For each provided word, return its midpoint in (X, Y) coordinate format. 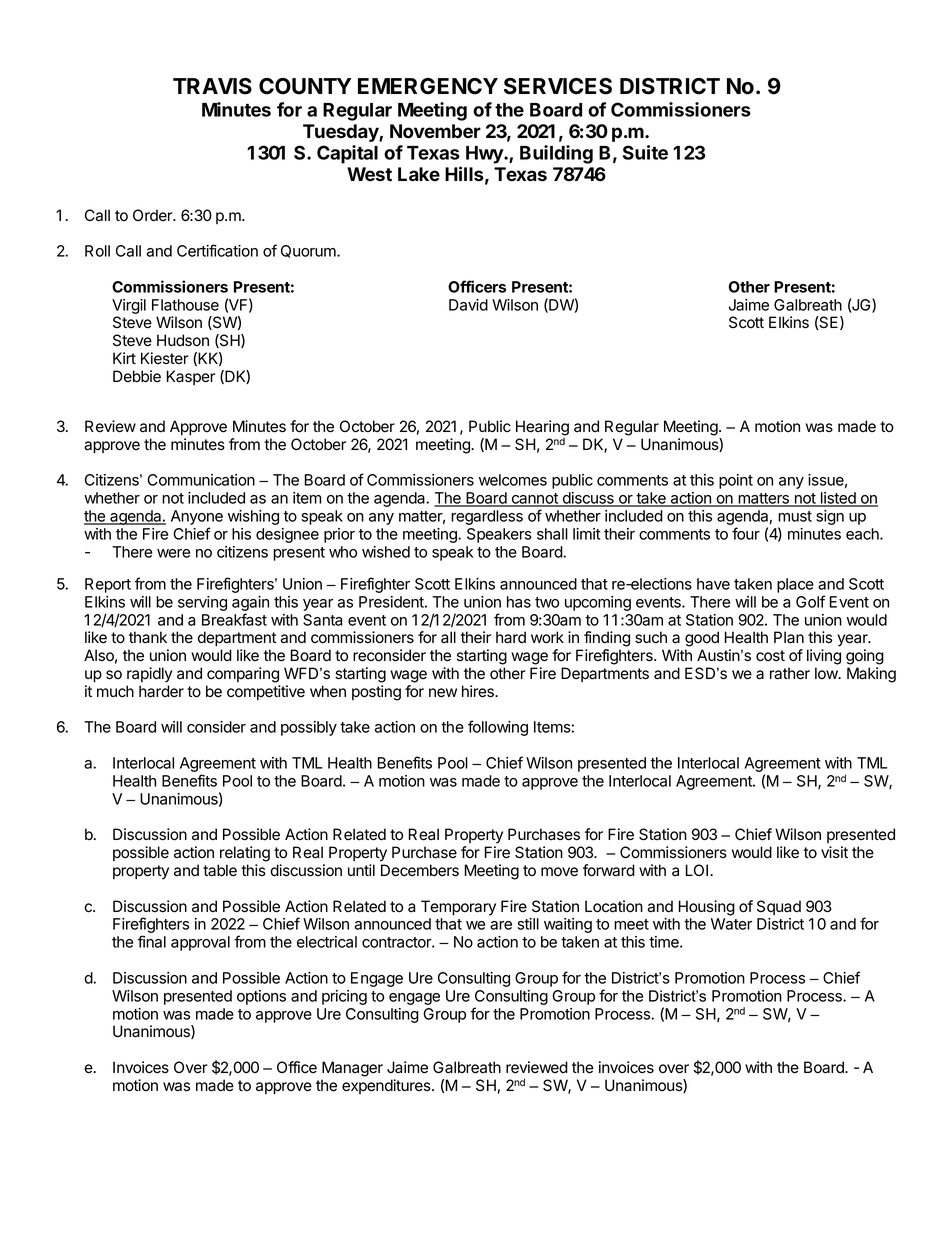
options (261, 997)
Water (731, 924)
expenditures (387, 1086)
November (435, 131)
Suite (645, 152)
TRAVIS (212, 86)
